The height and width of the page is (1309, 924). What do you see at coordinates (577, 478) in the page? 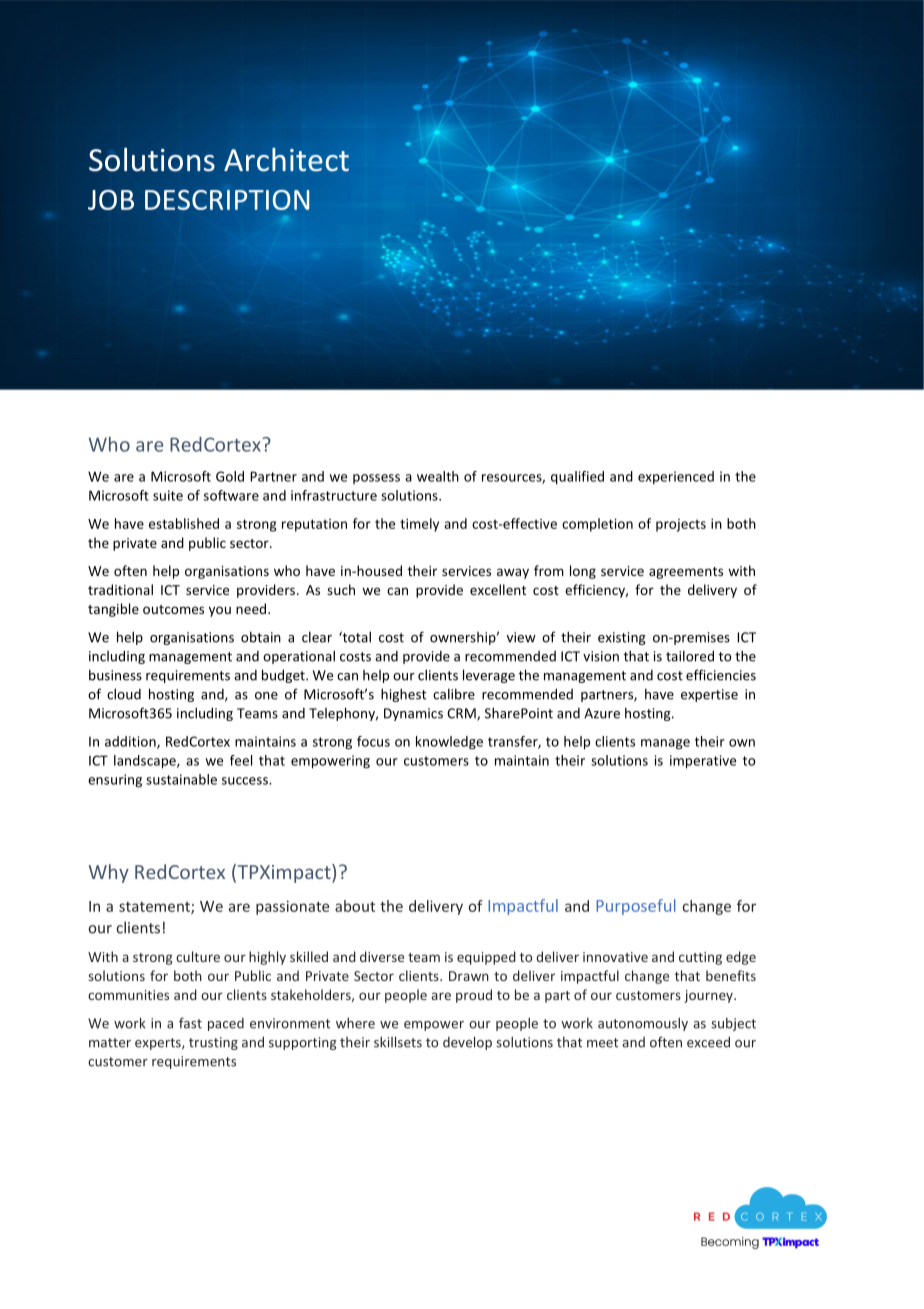
I see `qualified` at bounding box center [577, 478].
